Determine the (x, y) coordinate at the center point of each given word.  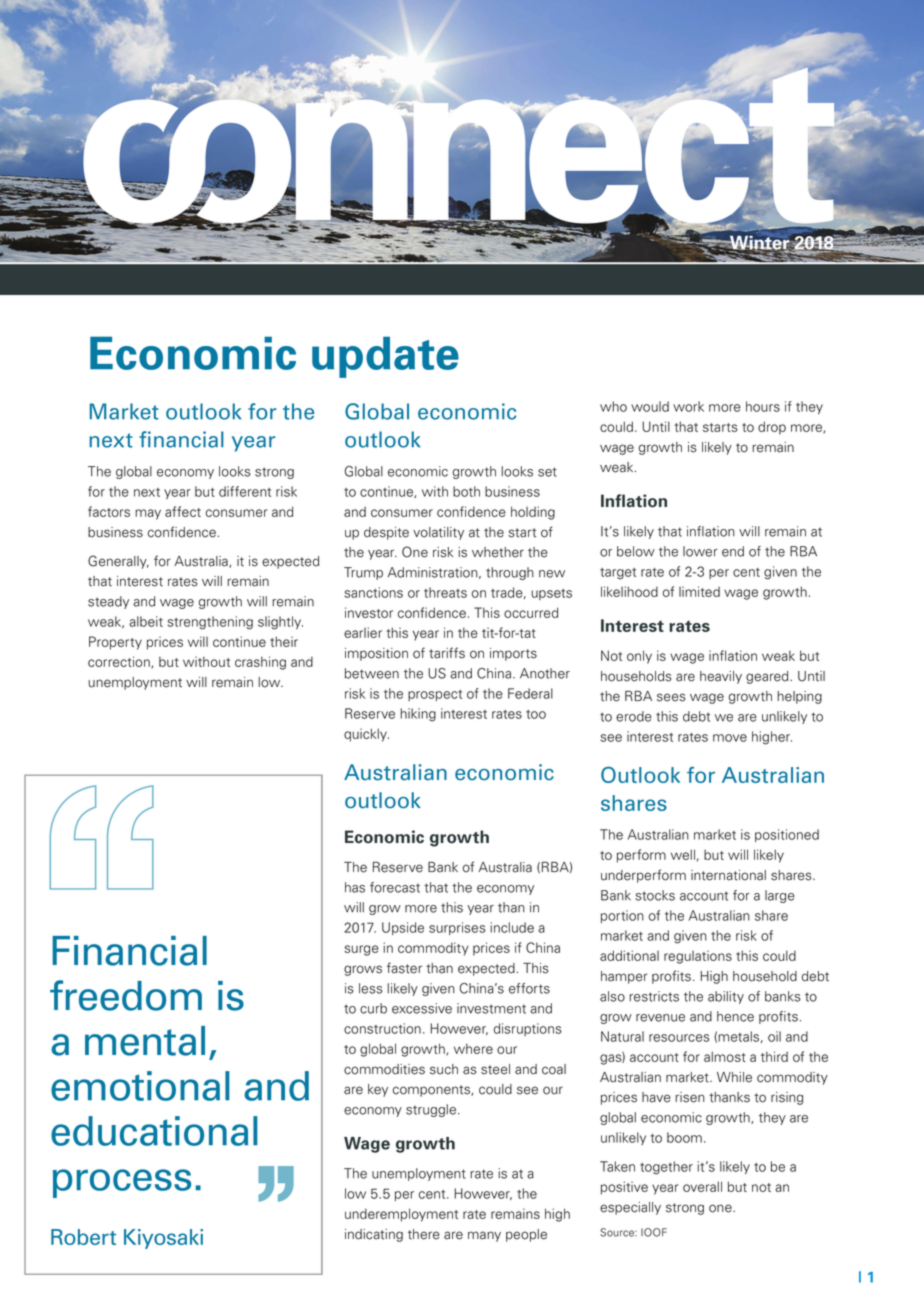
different (245, 491)
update (385, 357)
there (424, 1234)
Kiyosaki (163, 1239)
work (688, 406)
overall (702, 1186)
